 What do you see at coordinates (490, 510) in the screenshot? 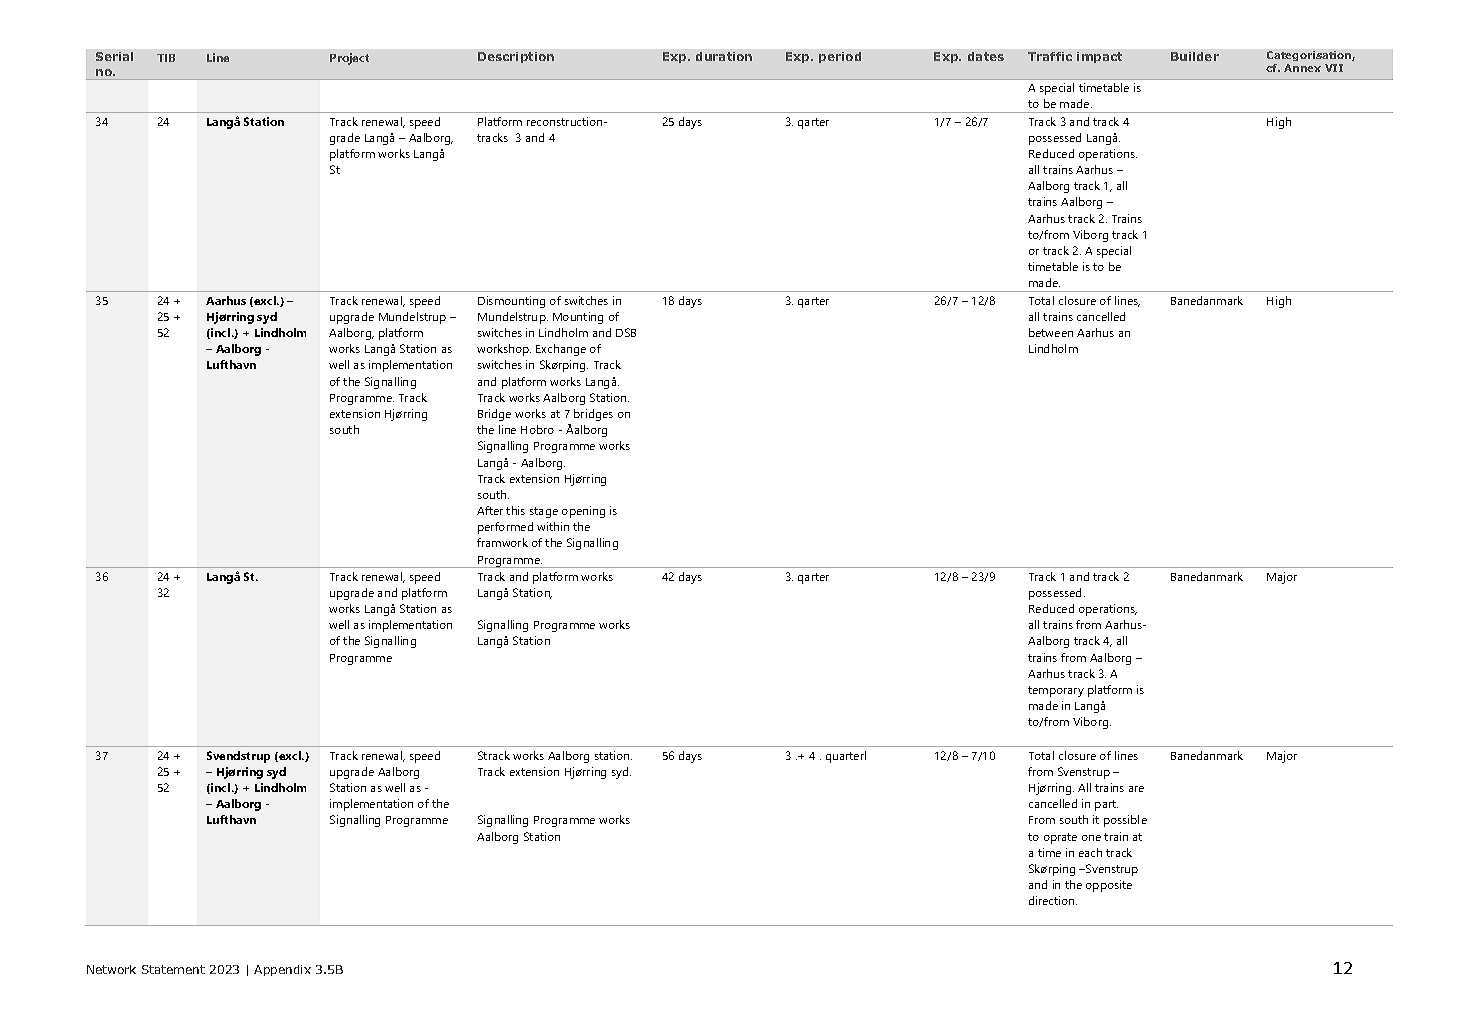
I see `After` at bounding box center [490, 510].
